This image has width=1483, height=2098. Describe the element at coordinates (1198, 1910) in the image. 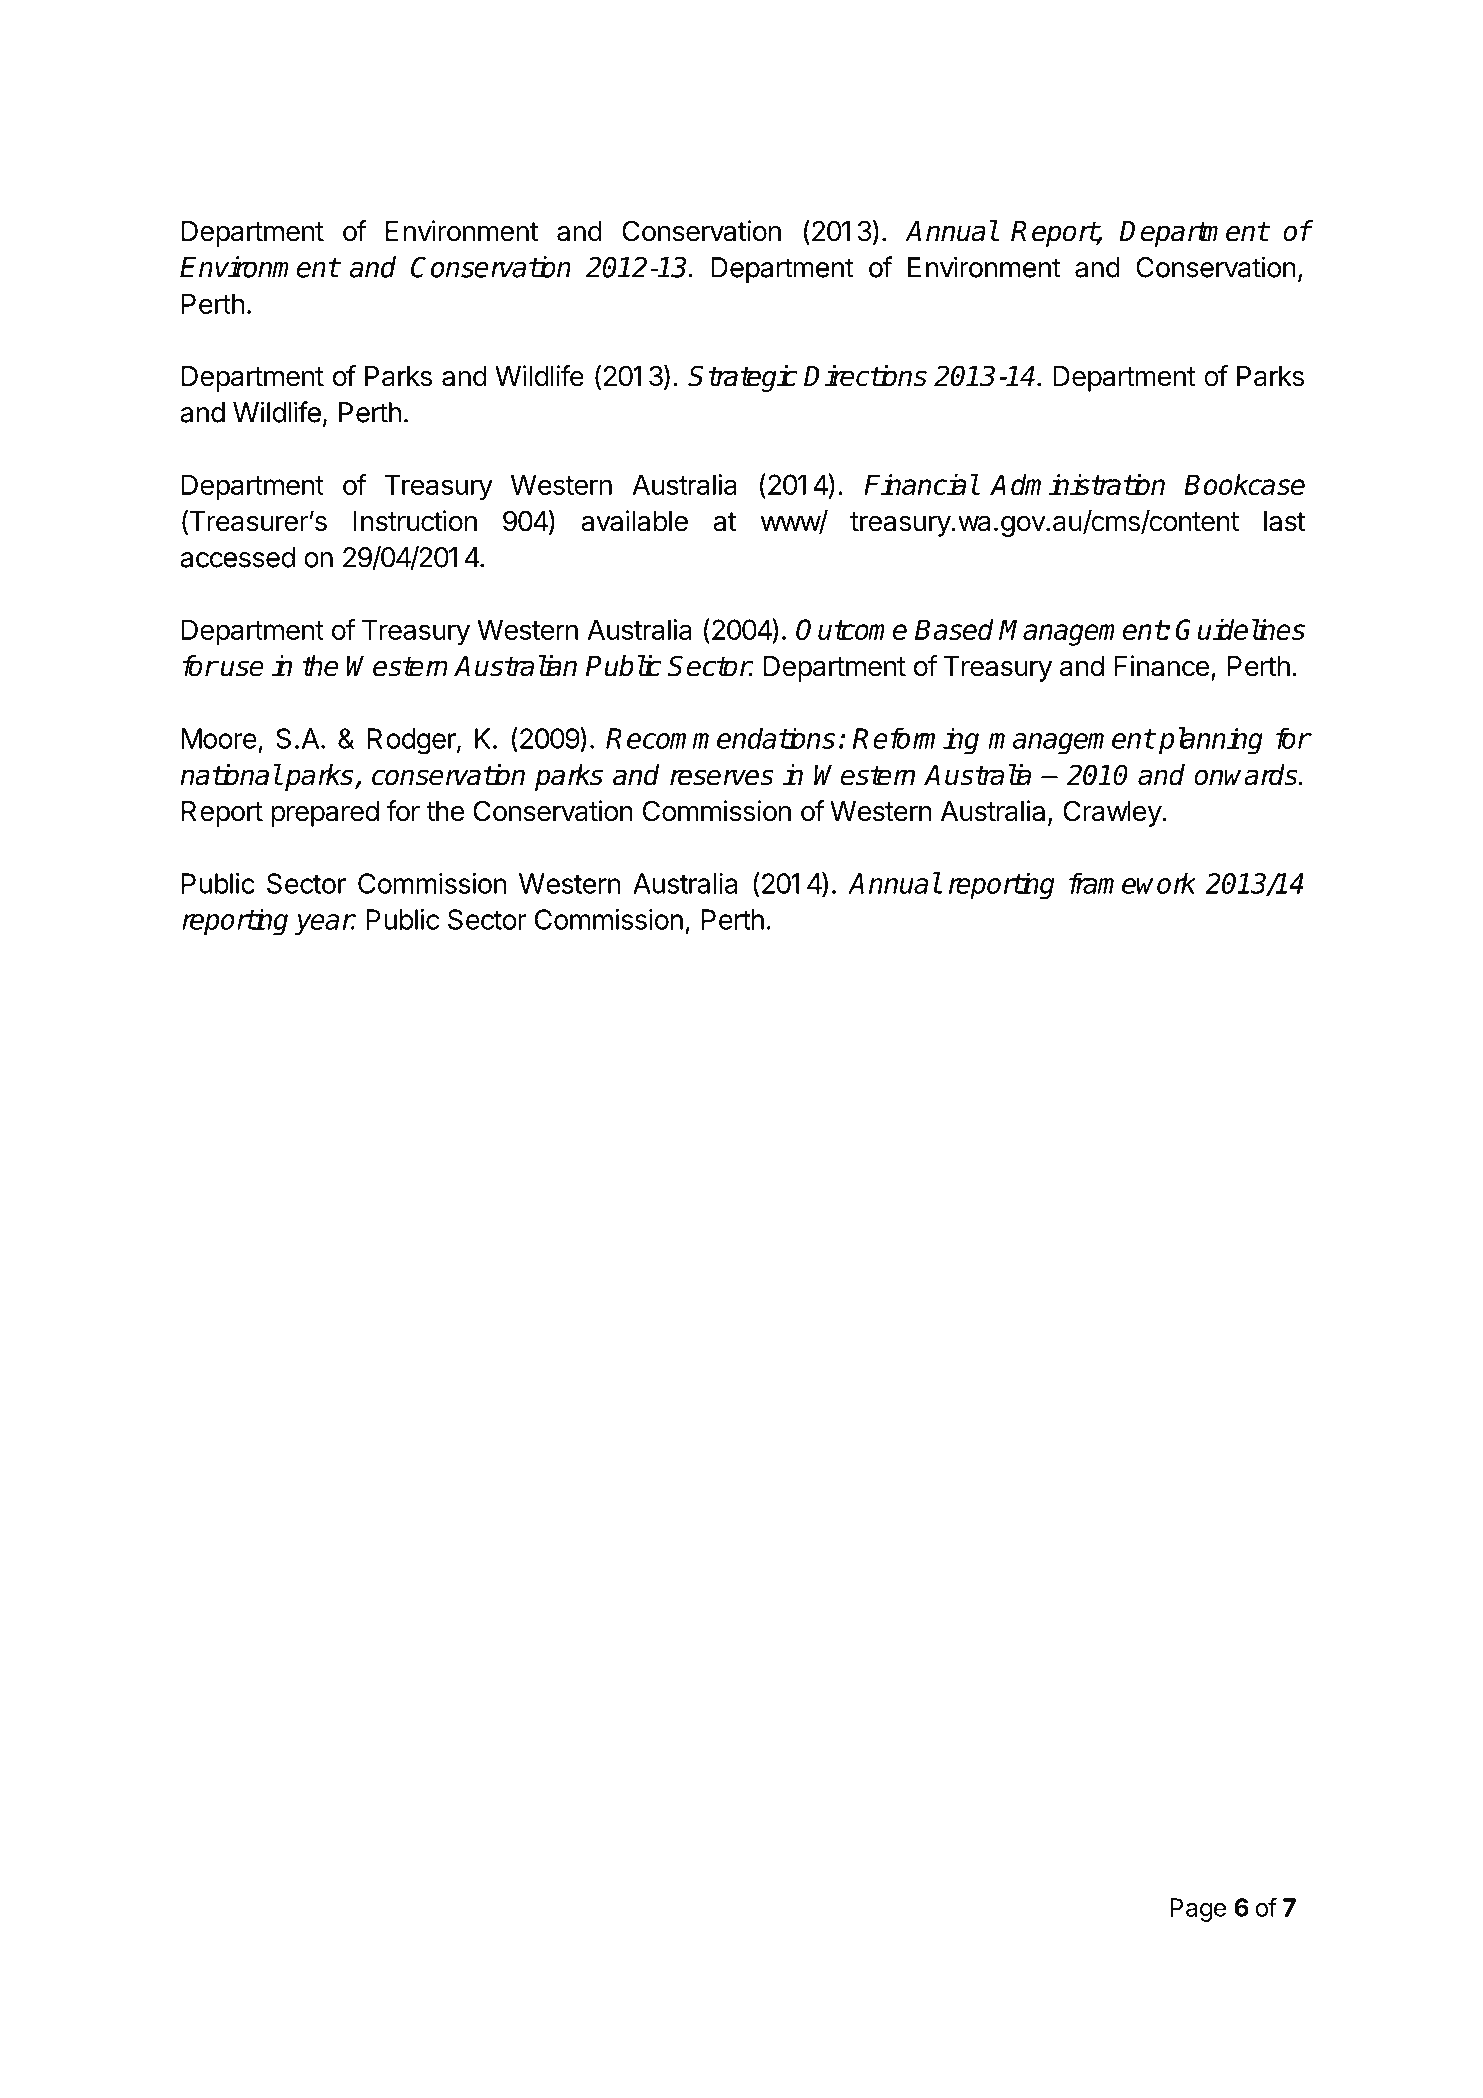

I see `Page` at that location.
